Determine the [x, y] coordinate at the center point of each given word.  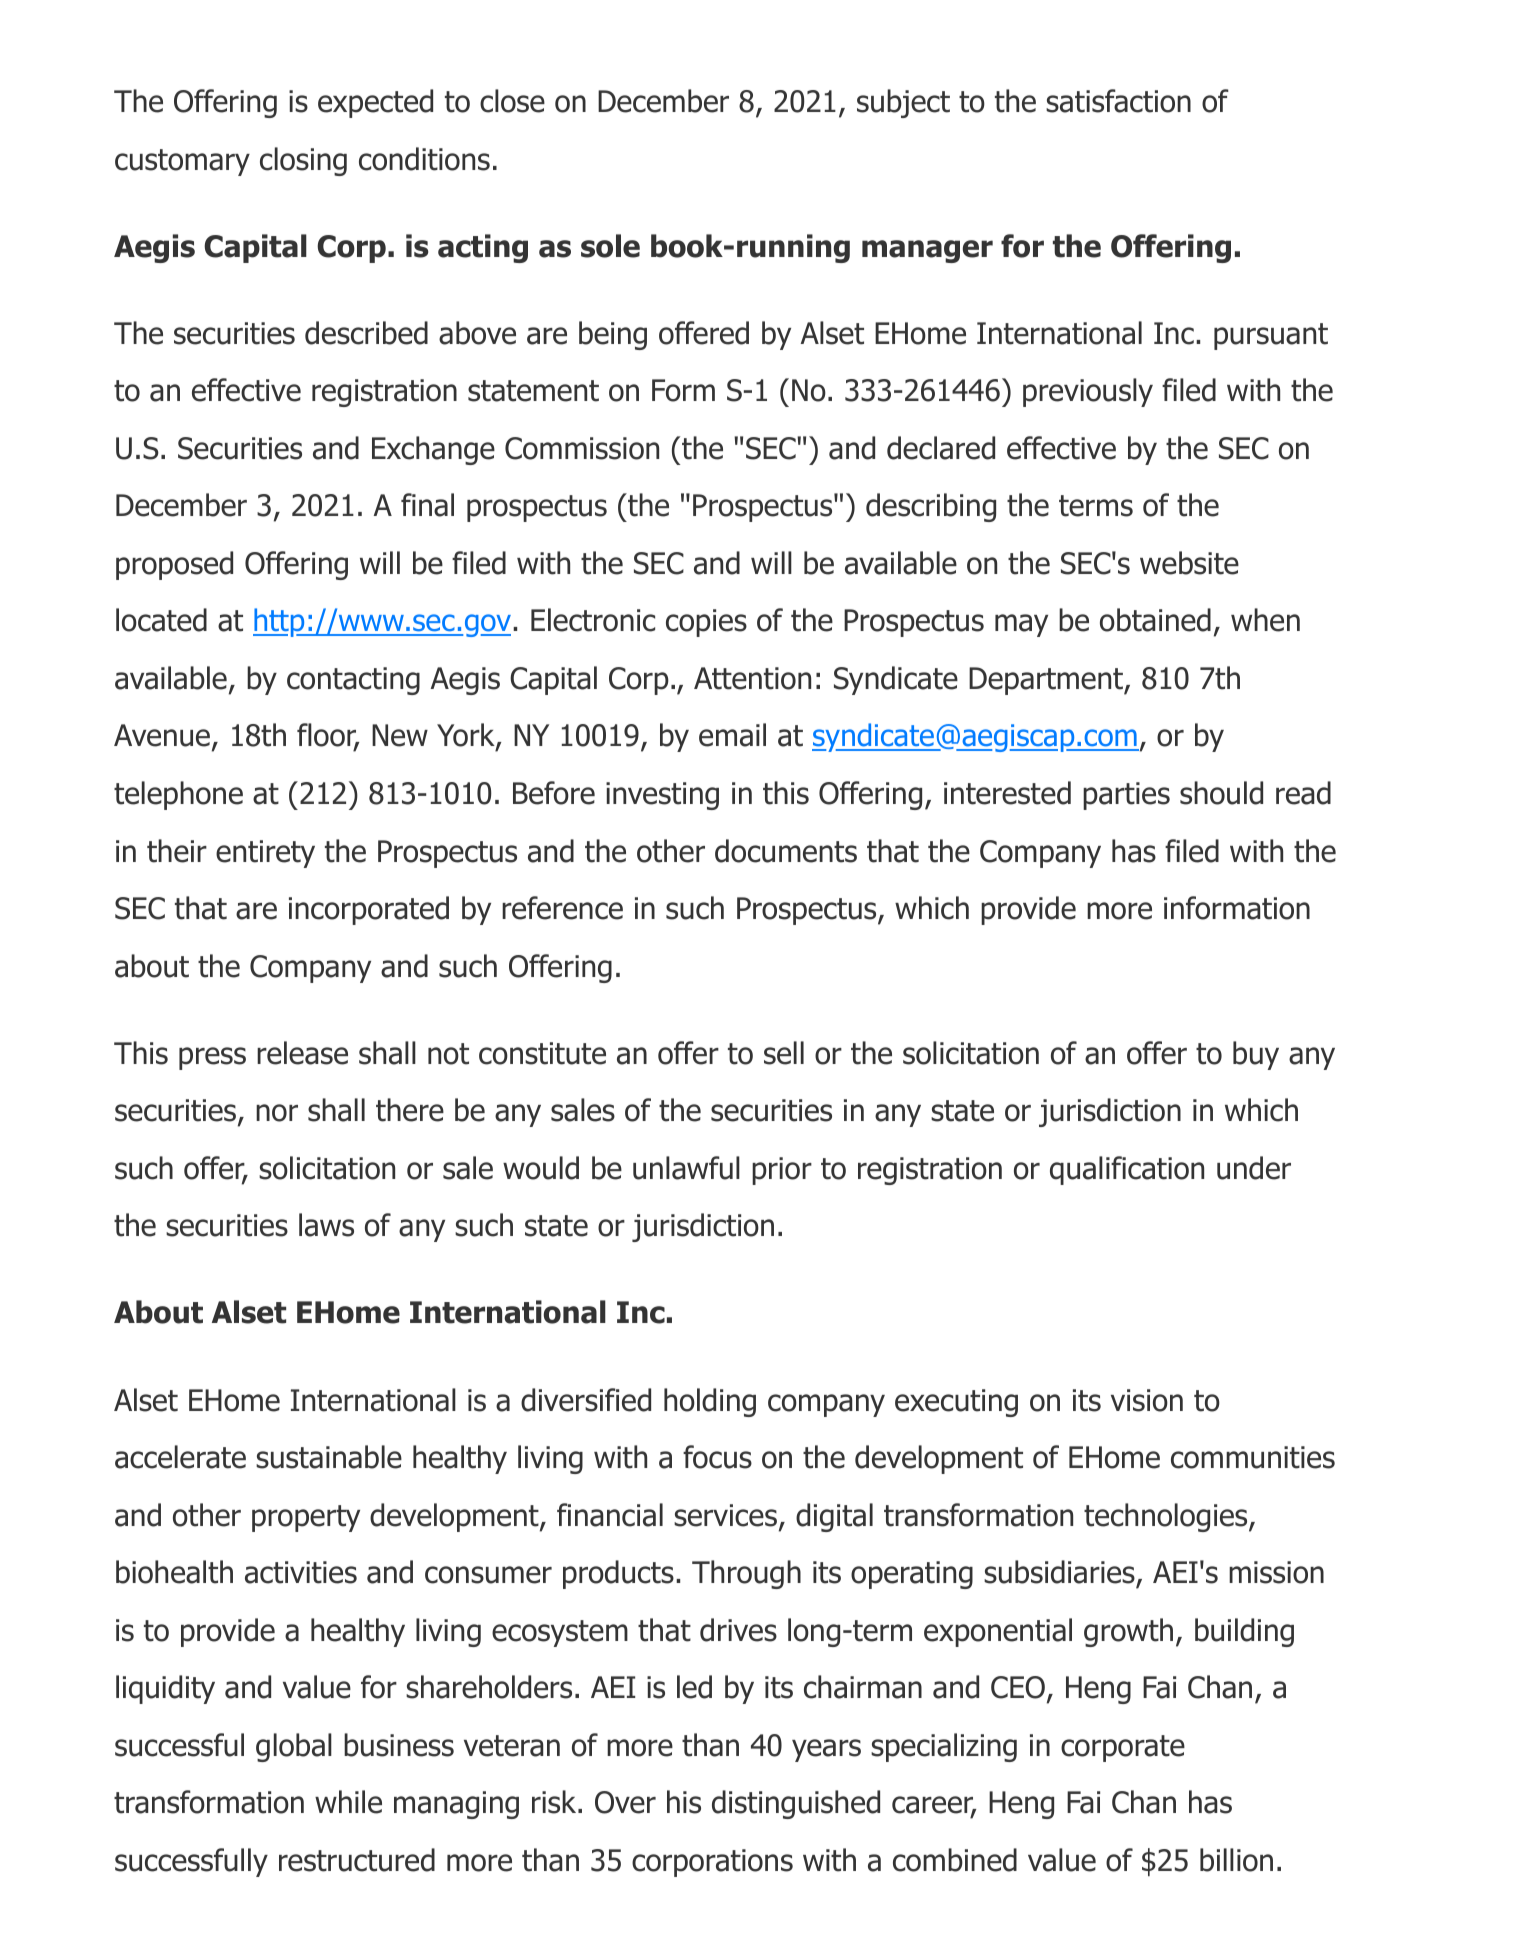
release [302, 1053]
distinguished [796, 1804]
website [1189, 563]
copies [706, 623]
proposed [174, 565]
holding [710, 1402]
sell [784, 1053]
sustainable [329, 1457]
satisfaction [1118, 101]
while [348, 1802]
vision [1147, 1400]
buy [1256, 1055]
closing [303, 161]
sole [610, 246]
